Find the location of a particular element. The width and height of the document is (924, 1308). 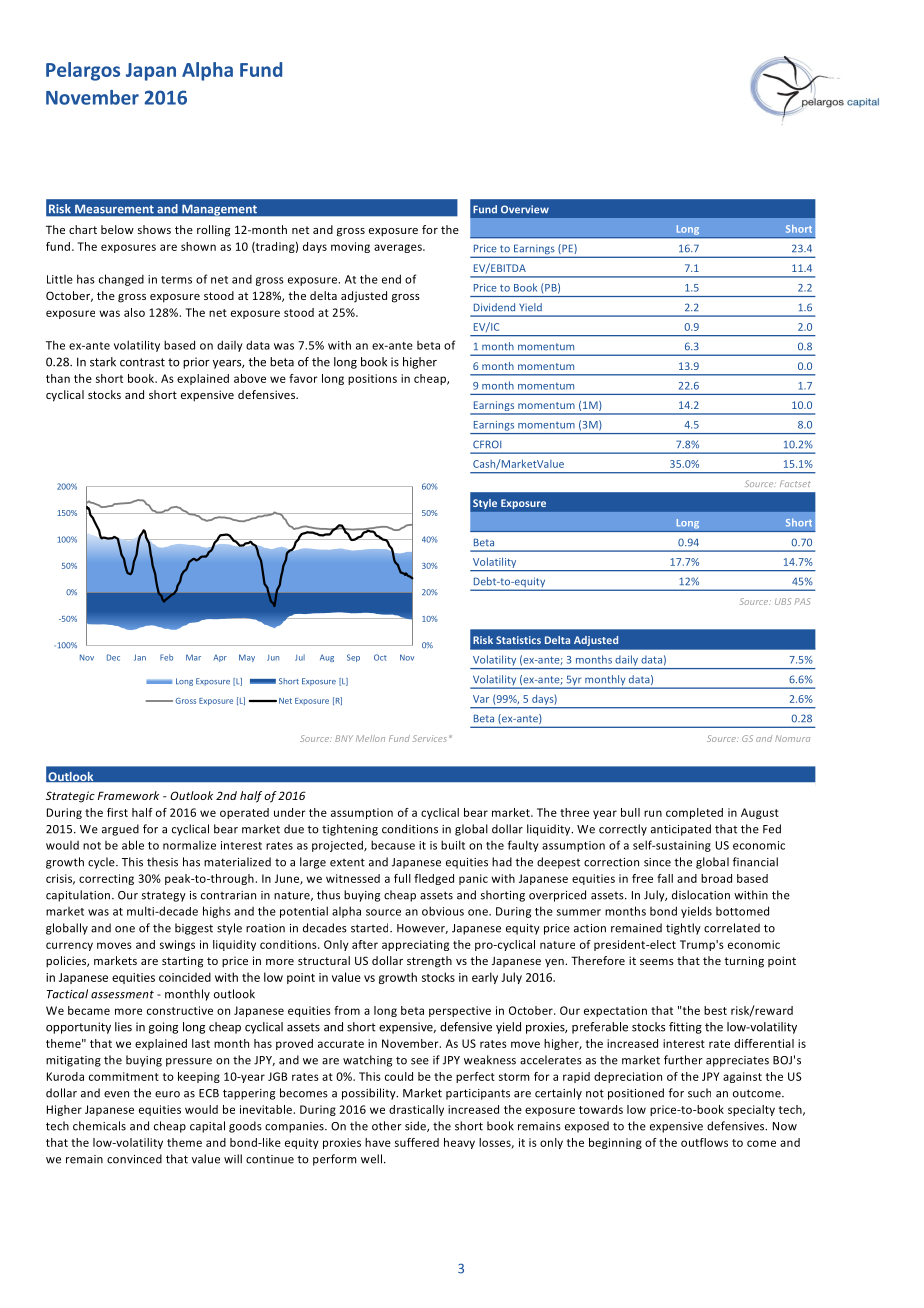

Jan is located at coordinates (140, 657).
